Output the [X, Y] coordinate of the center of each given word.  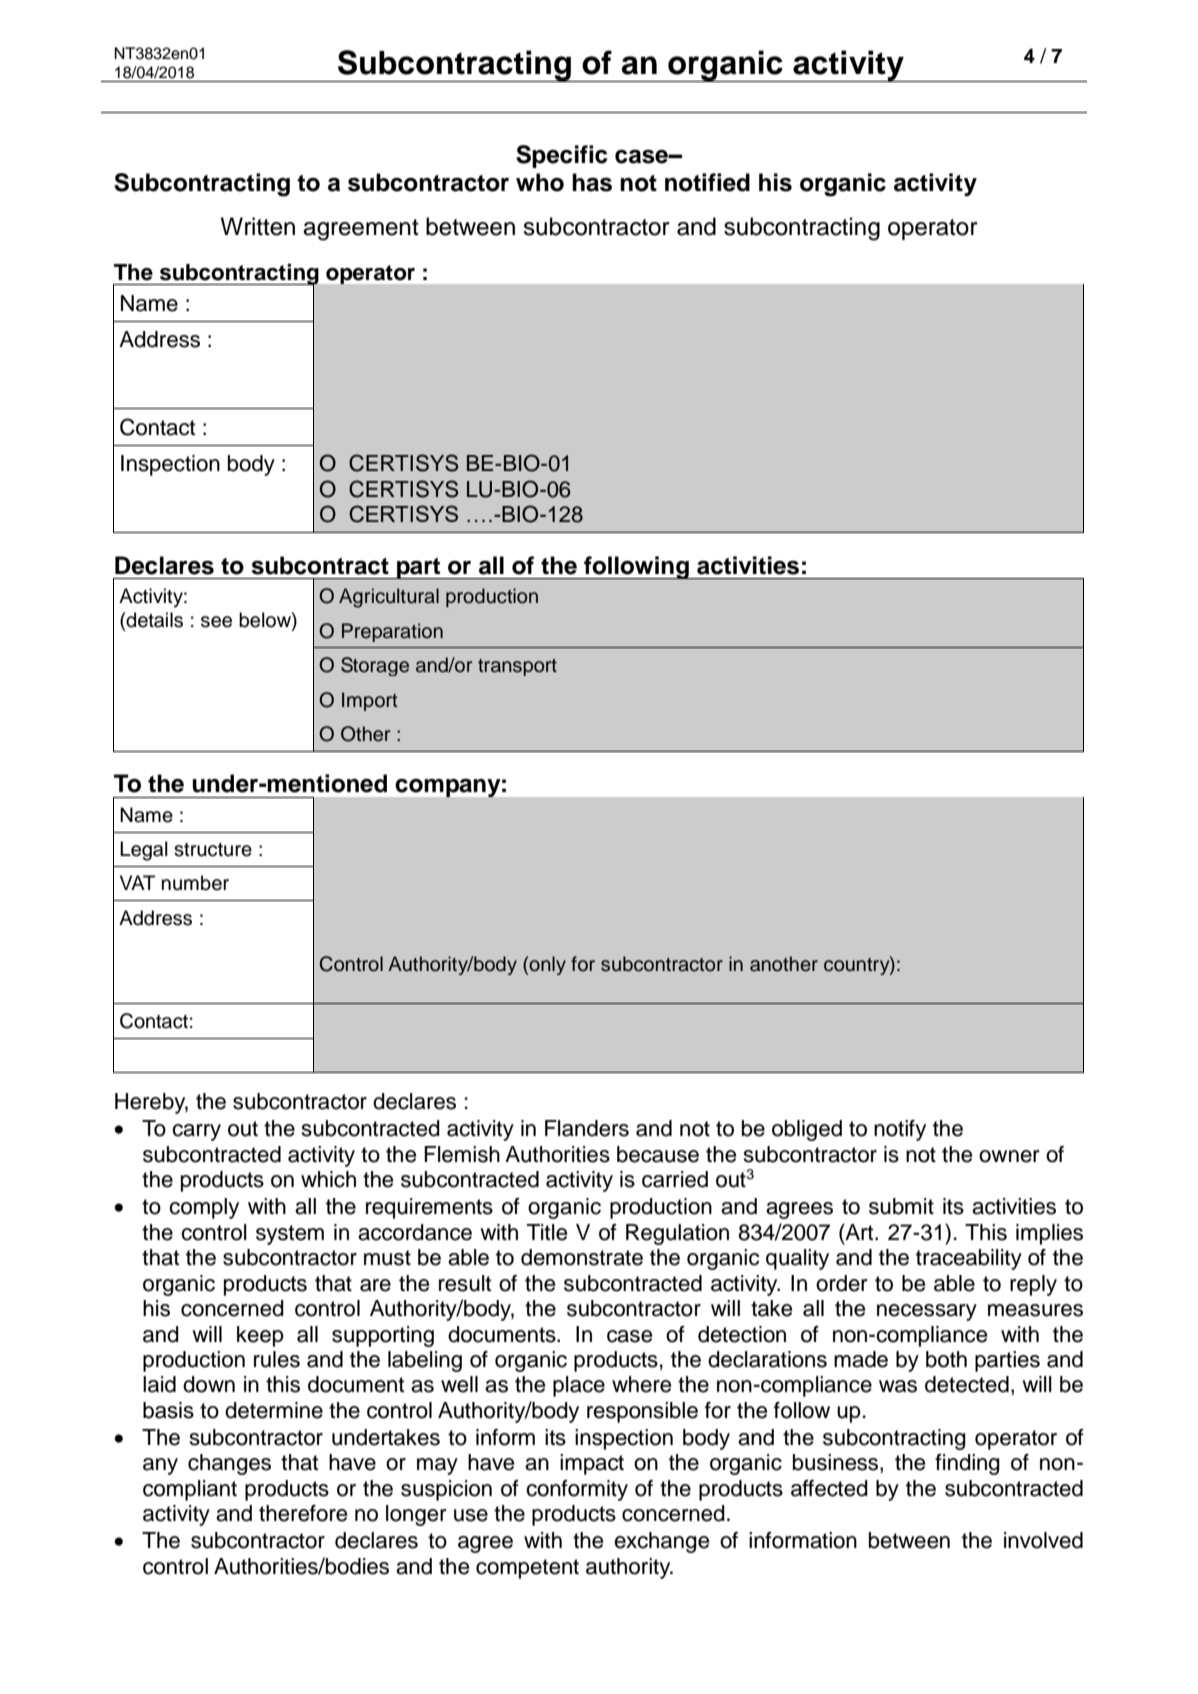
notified [707, 182]
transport [517, 667]
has [592, 182]
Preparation [392, 632]
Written [258, 226]
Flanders [587, 1128]
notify [900, 1130]
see [216, 622]
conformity [577, 1490]
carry [196, 1132]
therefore [303, 1513]
